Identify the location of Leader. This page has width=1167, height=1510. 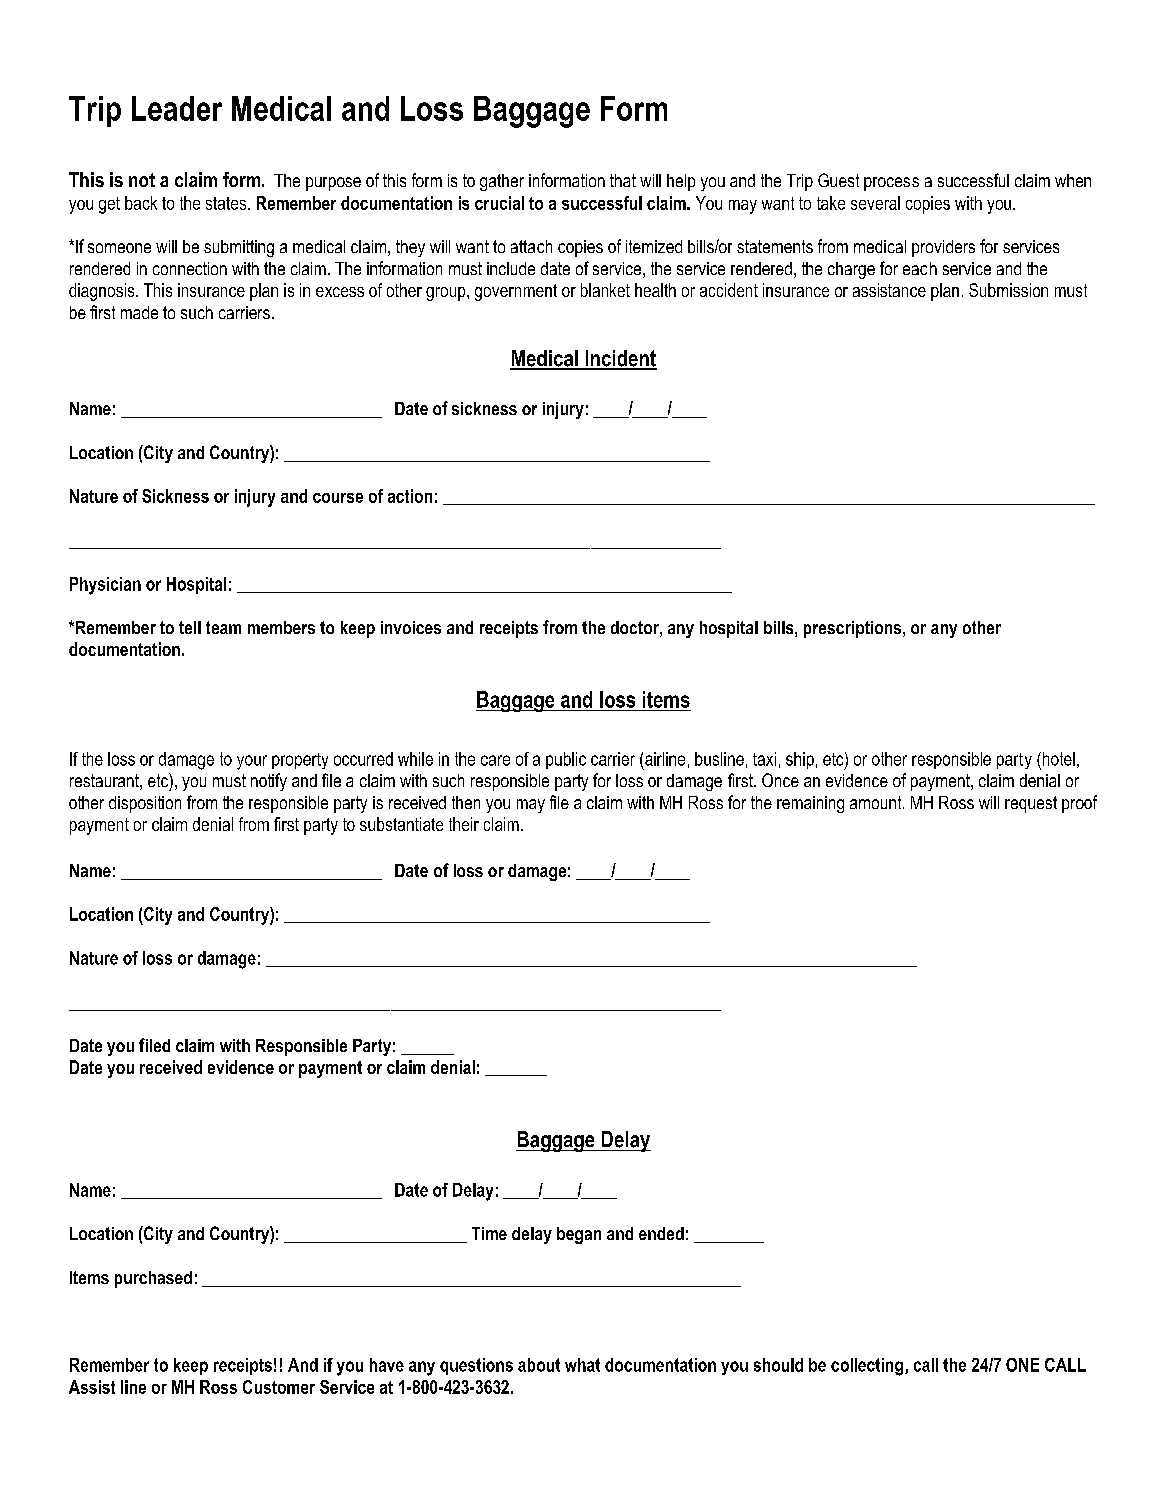
(177, 108).
